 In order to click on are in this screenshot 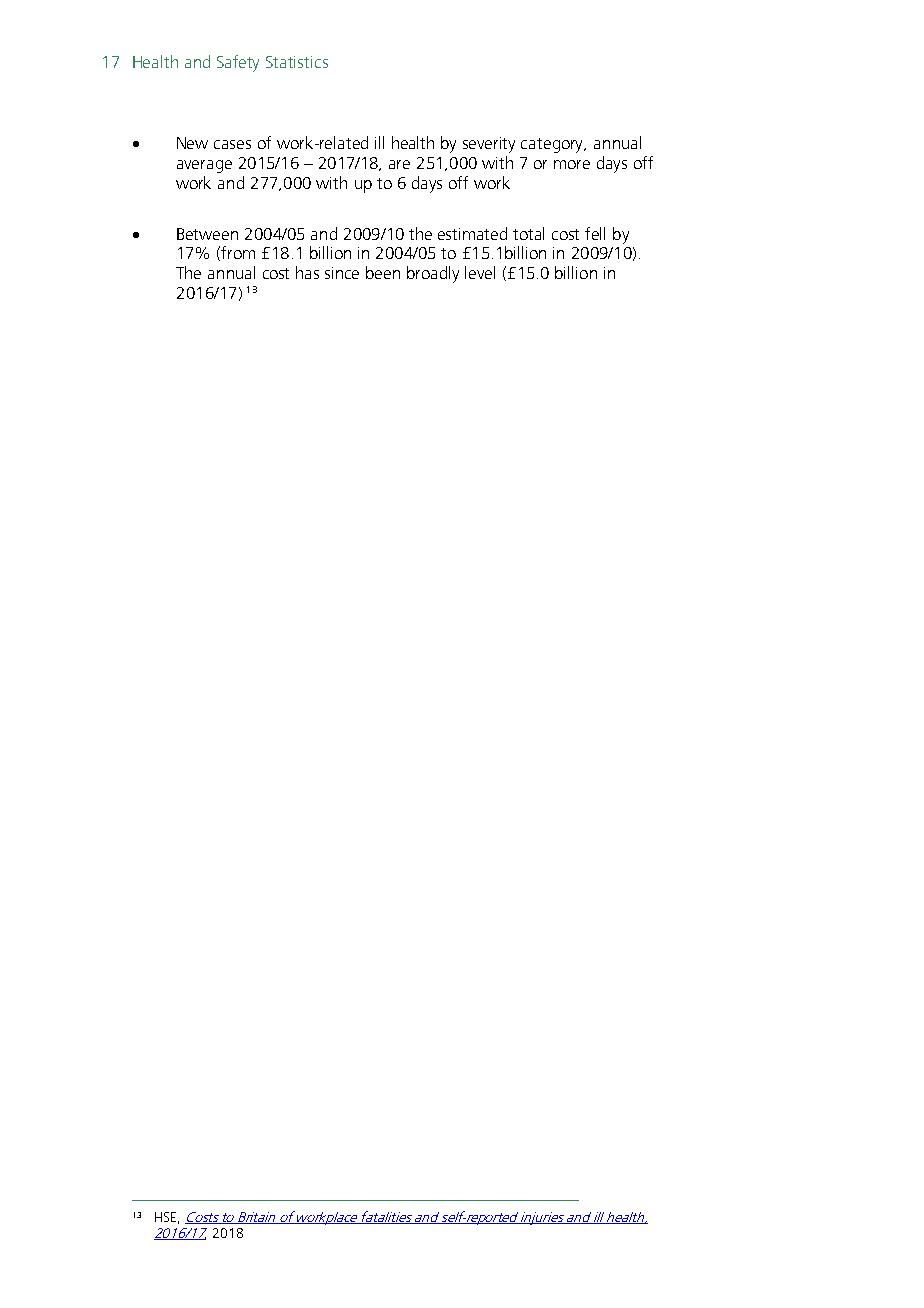, I will do `click(399, 164)`.
